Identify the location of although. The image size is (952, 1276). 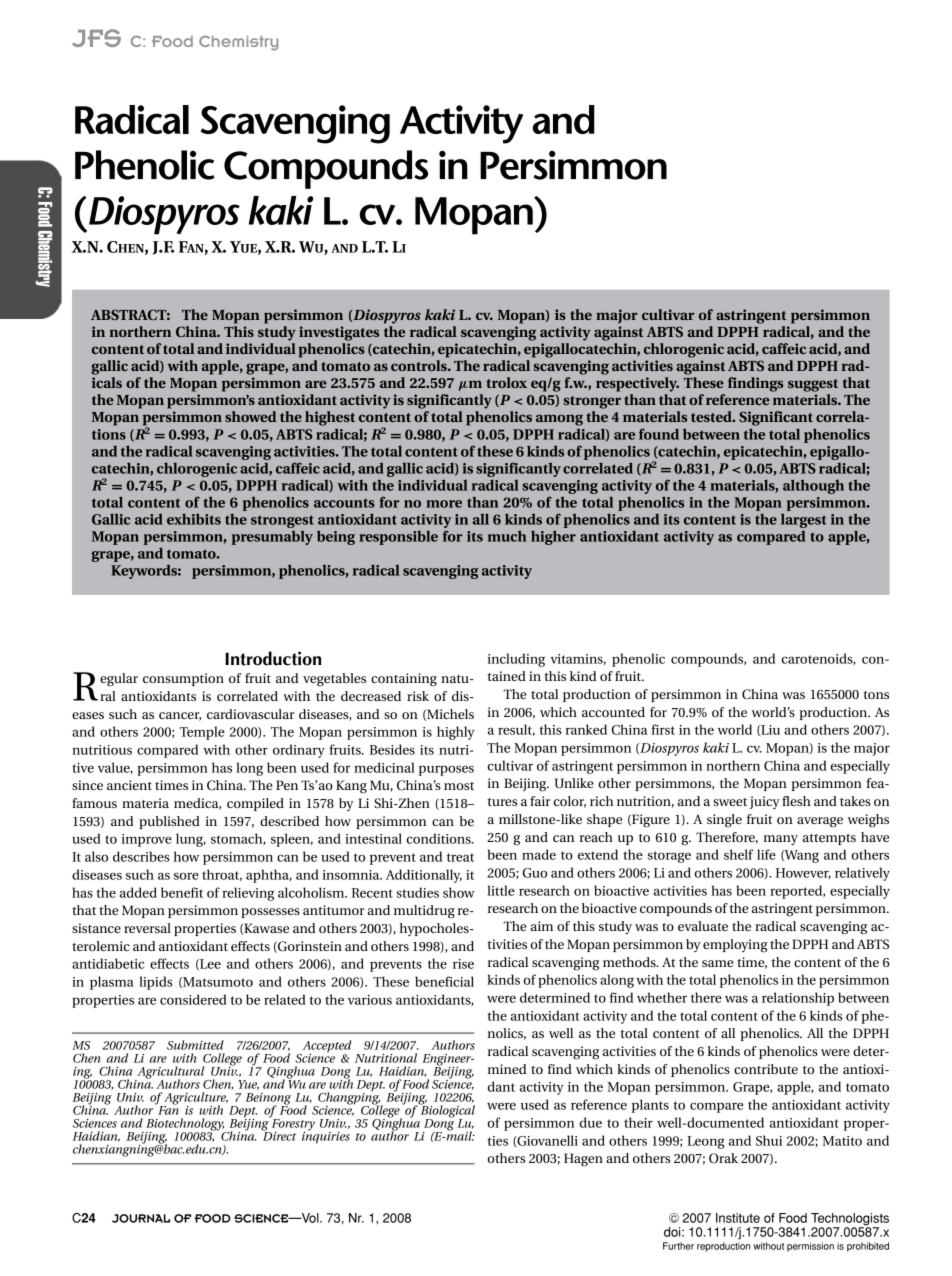
(813, 486).
